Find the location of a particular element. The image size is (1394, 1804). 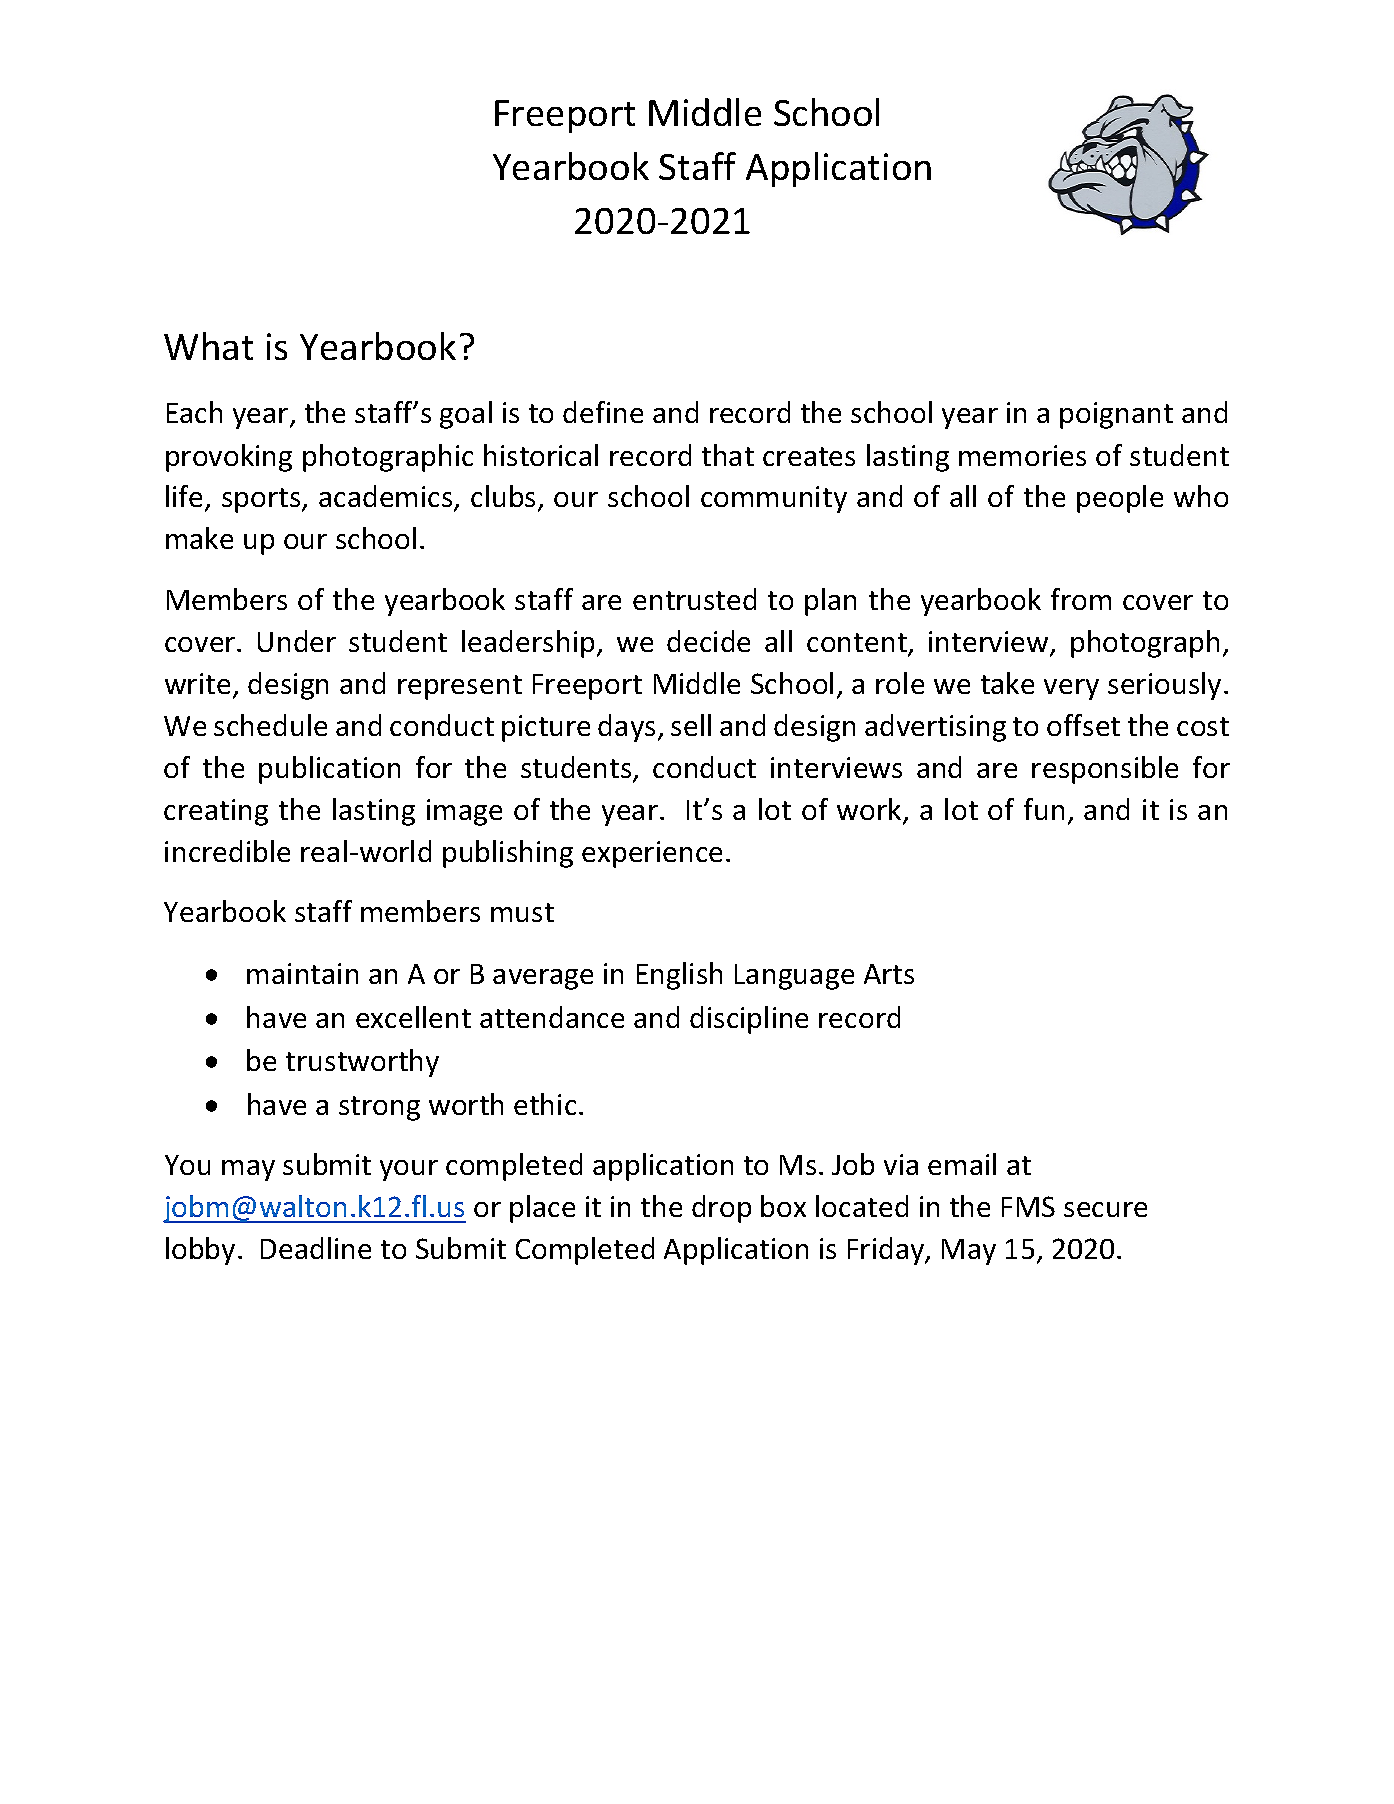

poignant is located at coordinates (1116, 415).
